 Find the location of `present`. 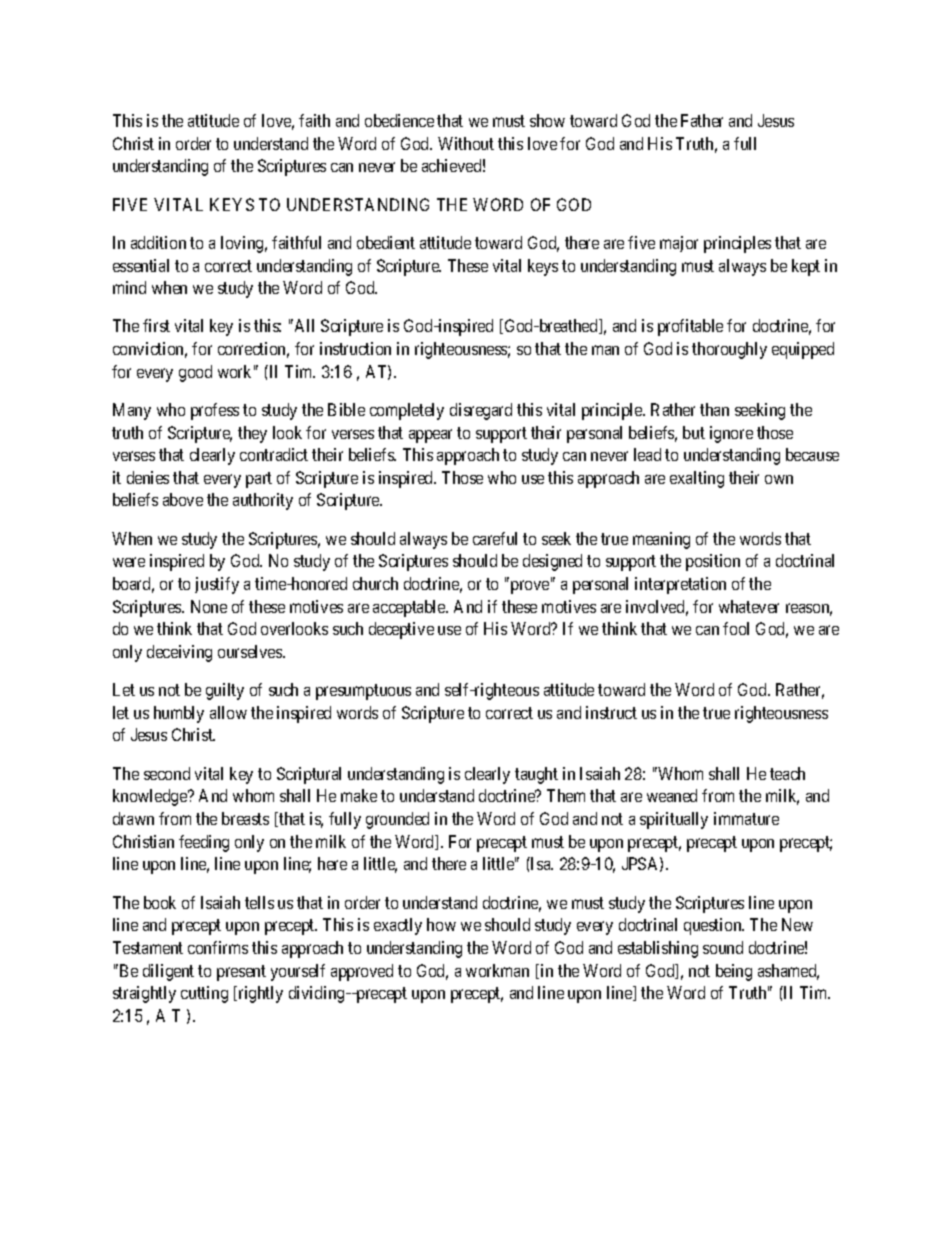

present is located at coordinates (241, 973).
